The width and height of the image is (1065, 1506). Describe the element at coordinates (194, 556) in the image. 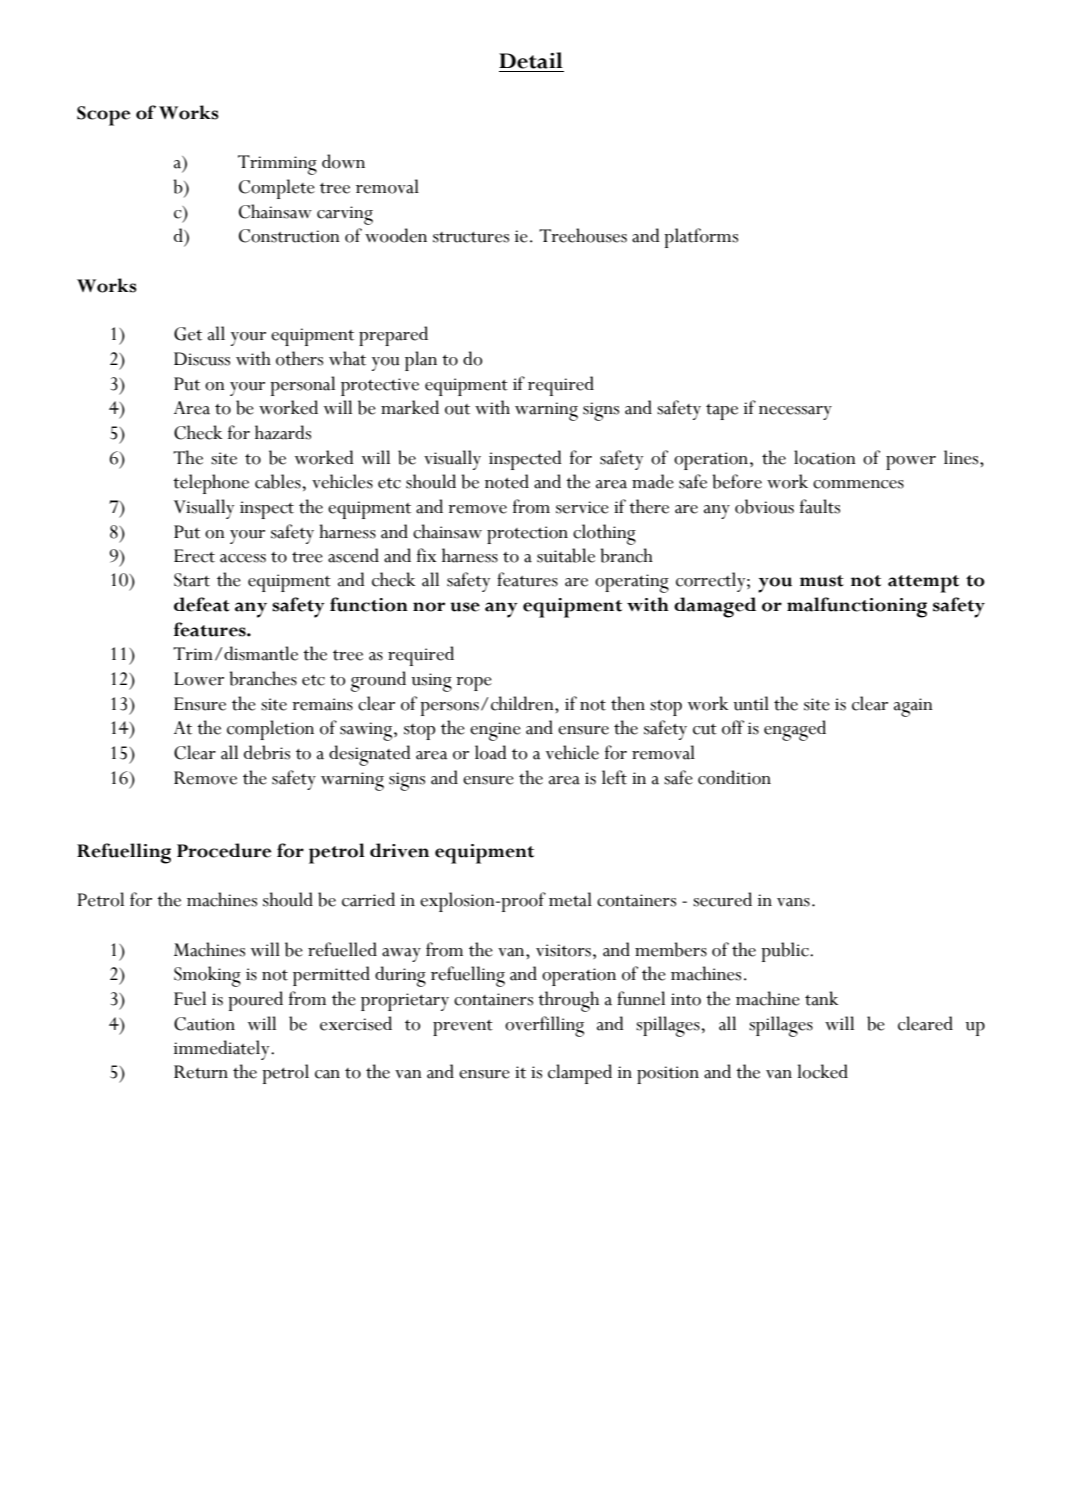

I see `Erect` at that location.
